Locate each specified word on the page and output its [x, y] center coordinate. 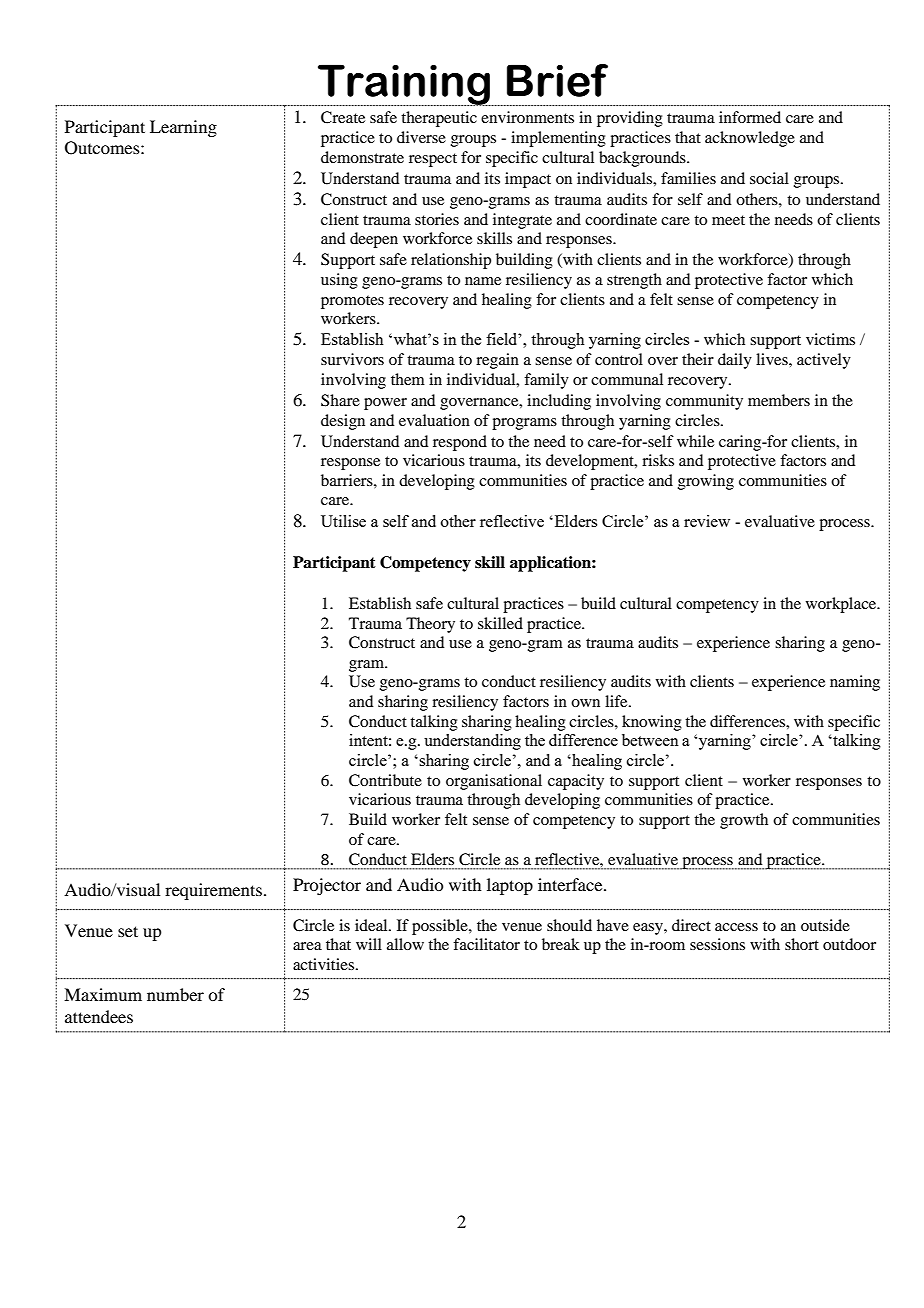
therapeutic [439, 119]
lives [773, 359]
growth [744, 821]
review [707, 521]
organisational [494, 782]
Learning [183, 128]
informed [750, 117]
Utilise [343, 521]
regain [497, 361]
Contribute [385, 780]
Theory [430, 625]
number [175, 994]
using [339, 281]
